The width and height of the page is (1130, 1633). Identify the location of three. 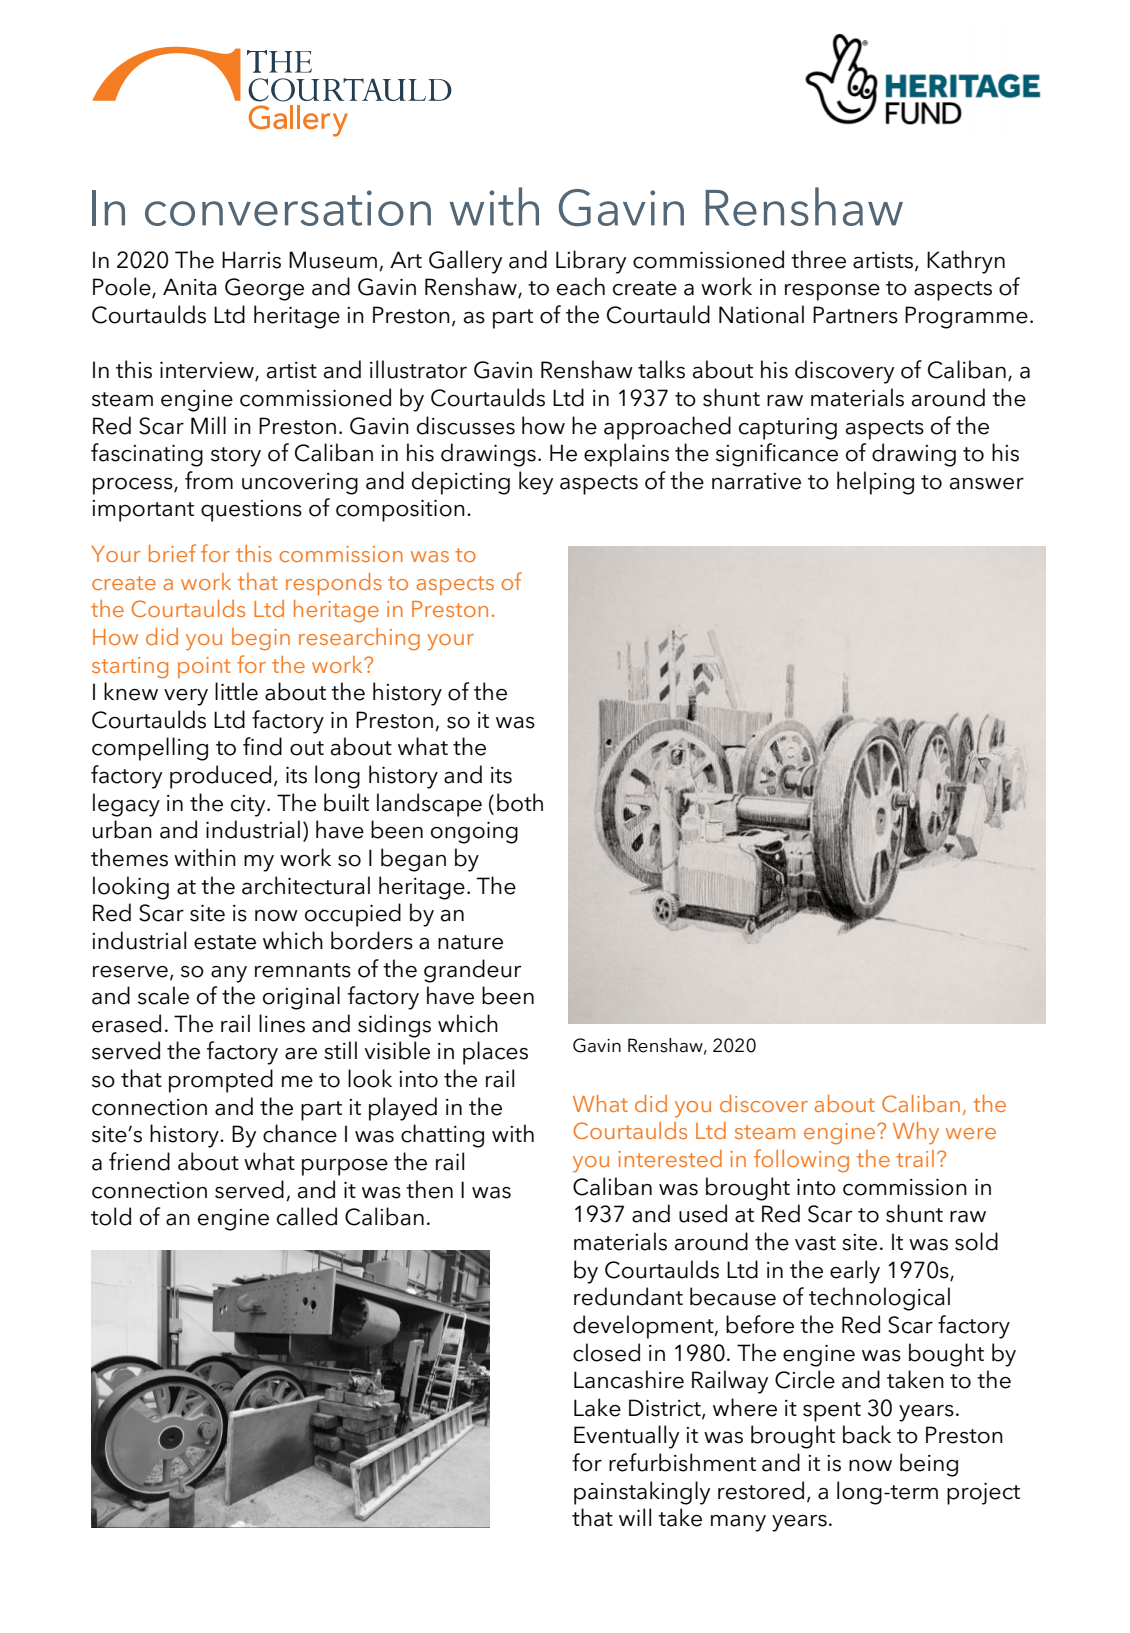
(818, 259).
